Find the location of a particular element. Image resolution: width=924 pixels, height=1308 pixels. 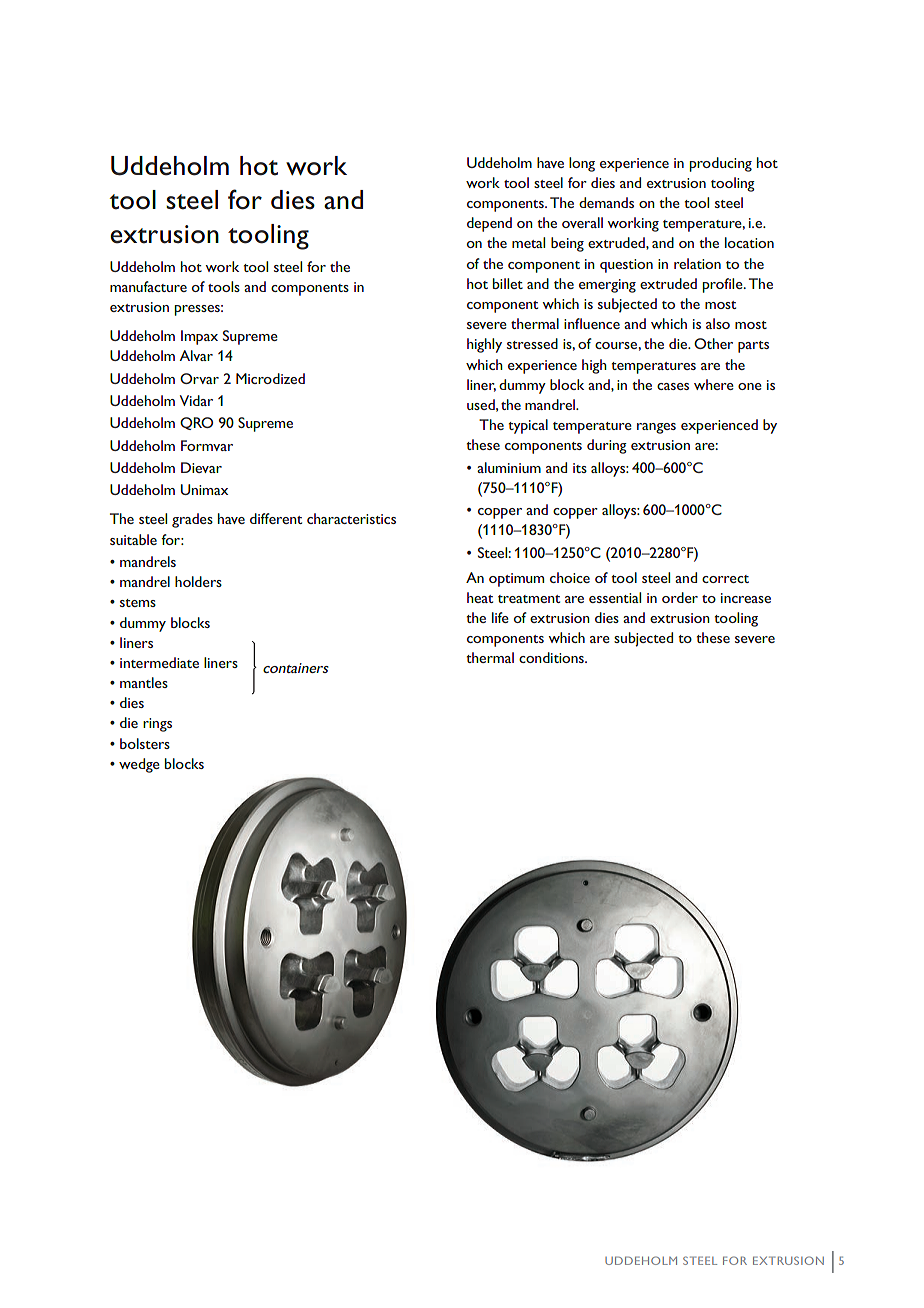

holders is located at coordinates (198, 581).
